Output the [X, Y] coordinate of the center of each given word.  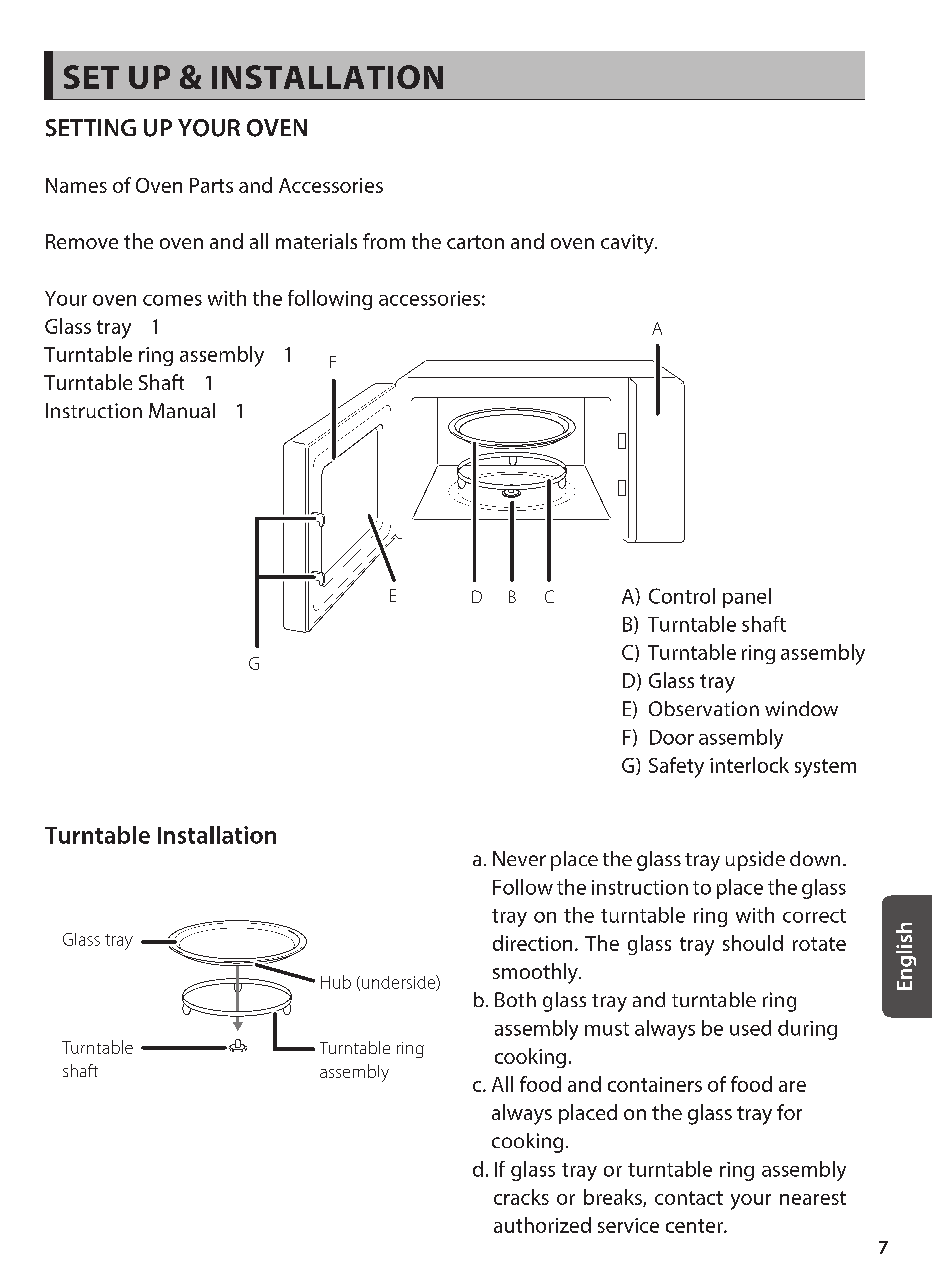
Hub [336, 982]
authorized [542, 1225]
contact [689, 1198]
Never [519, 858]
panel [747, 598]
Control [682, 596]
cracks [521, 1197]
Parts [211, 185]
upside [755, 861]
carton [475, 242]
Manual [182, 410]
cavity [628, 244]
